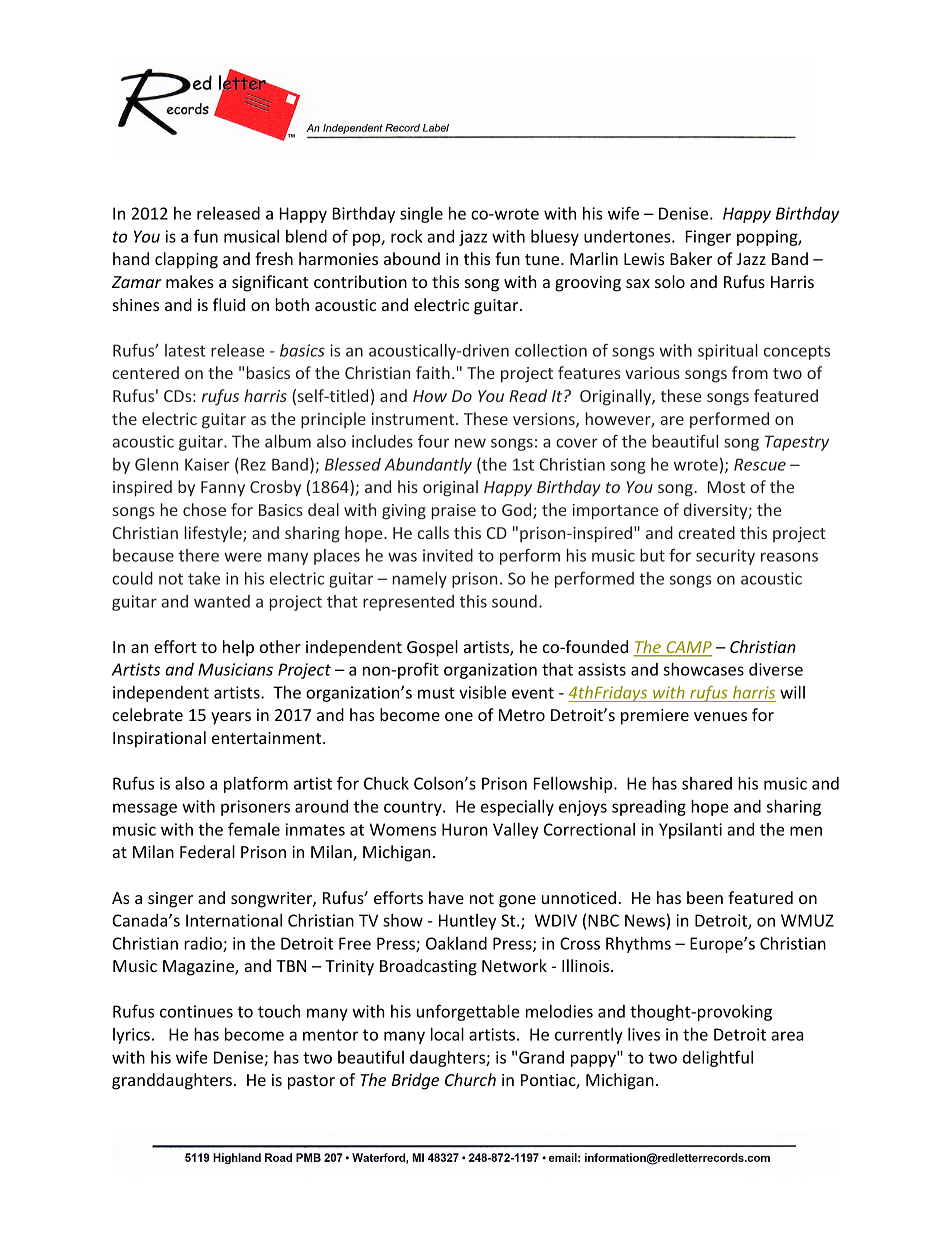 This screenshot has height=1233, width=952. I want to click on Church, so click(470, 1079).
